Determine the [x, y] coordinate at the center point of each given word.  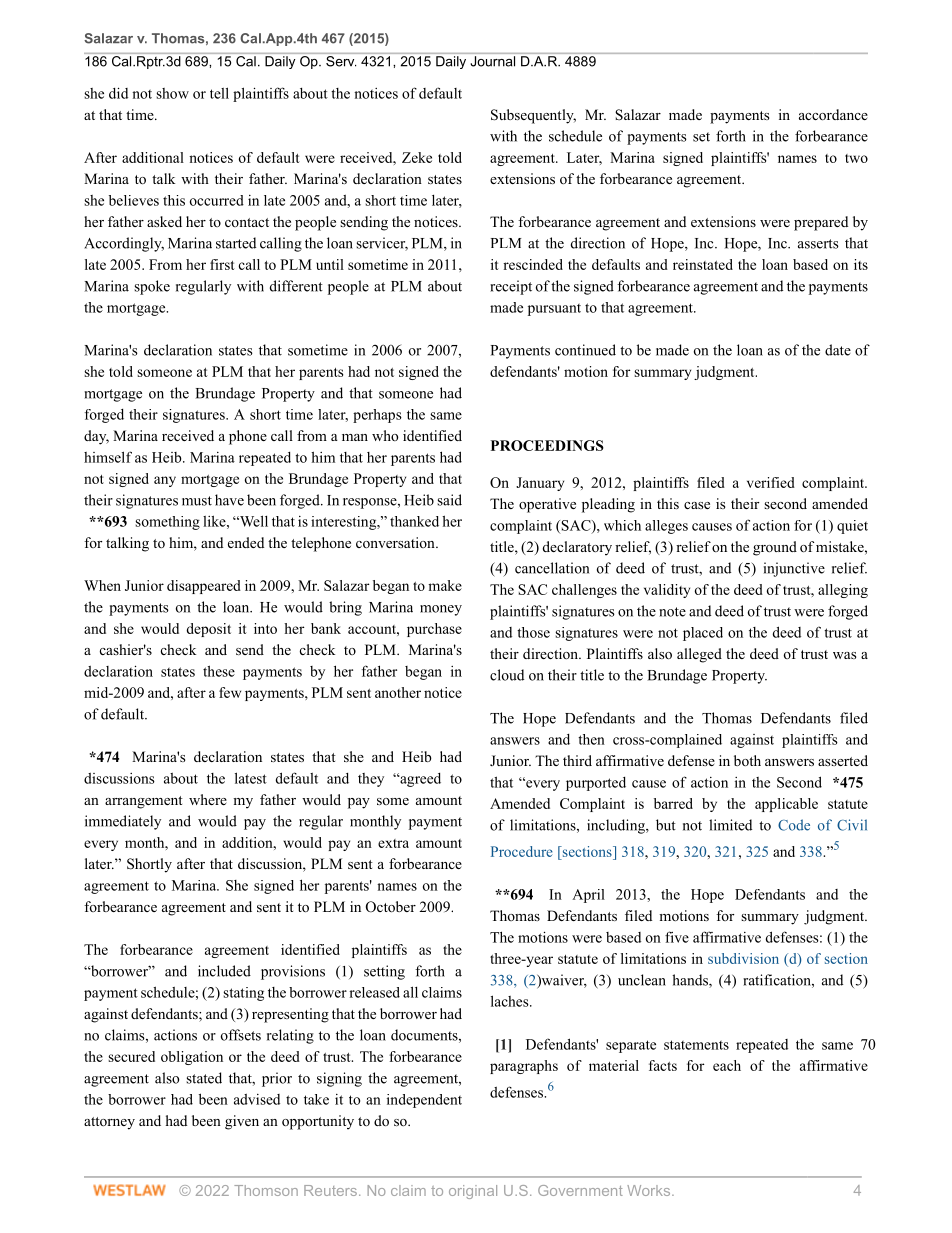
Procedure [522, 851]
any [165, 481]
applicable [786, 805]
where [208, 799]
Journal [493, 61]
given [242, 1122]
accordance [833, 115]
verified [771, 482]
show [172, 93]
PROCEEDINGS [547, 445]
